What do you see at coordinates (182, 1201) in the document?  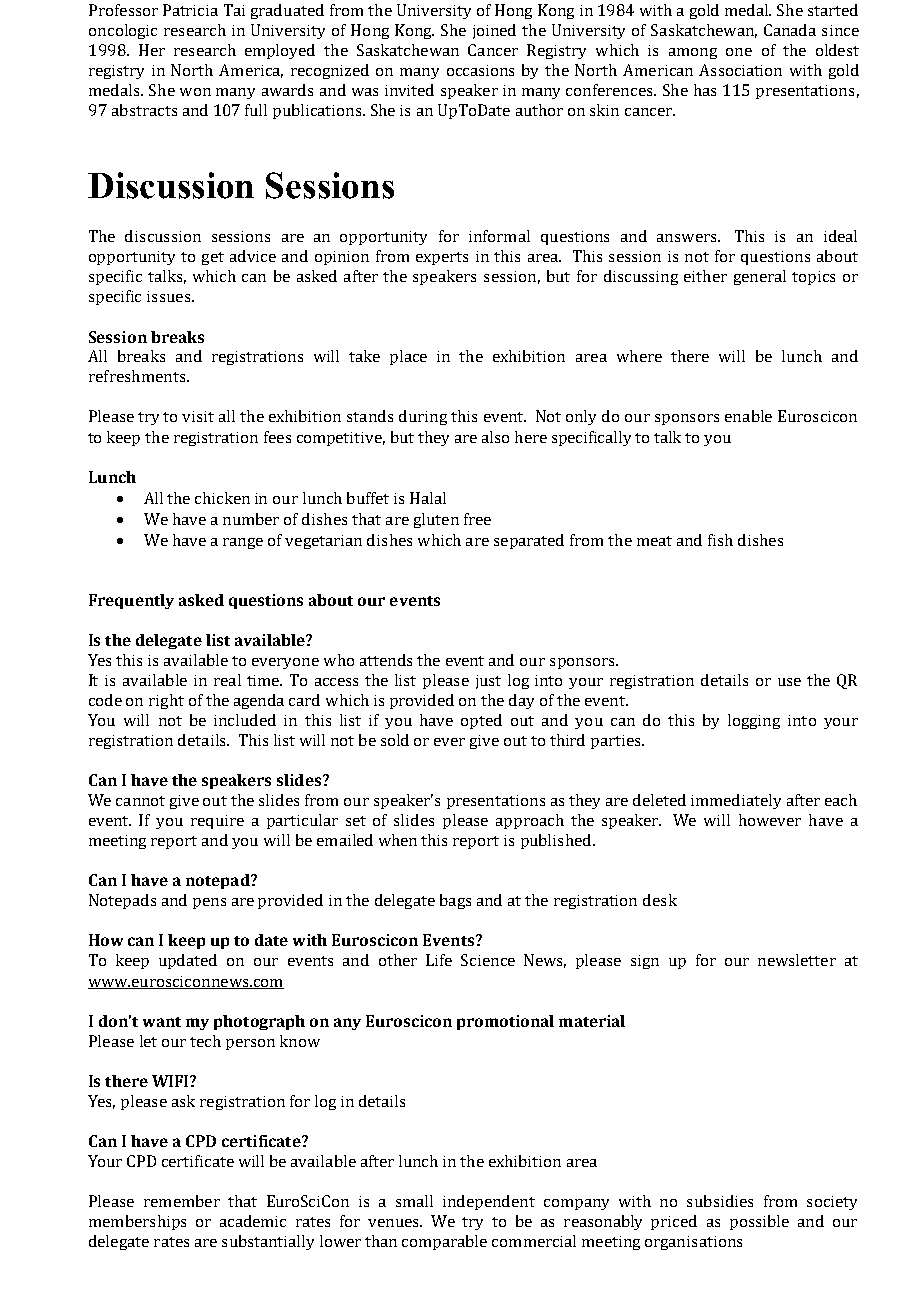 I see `remember` at bounding box center [182, 1201].
